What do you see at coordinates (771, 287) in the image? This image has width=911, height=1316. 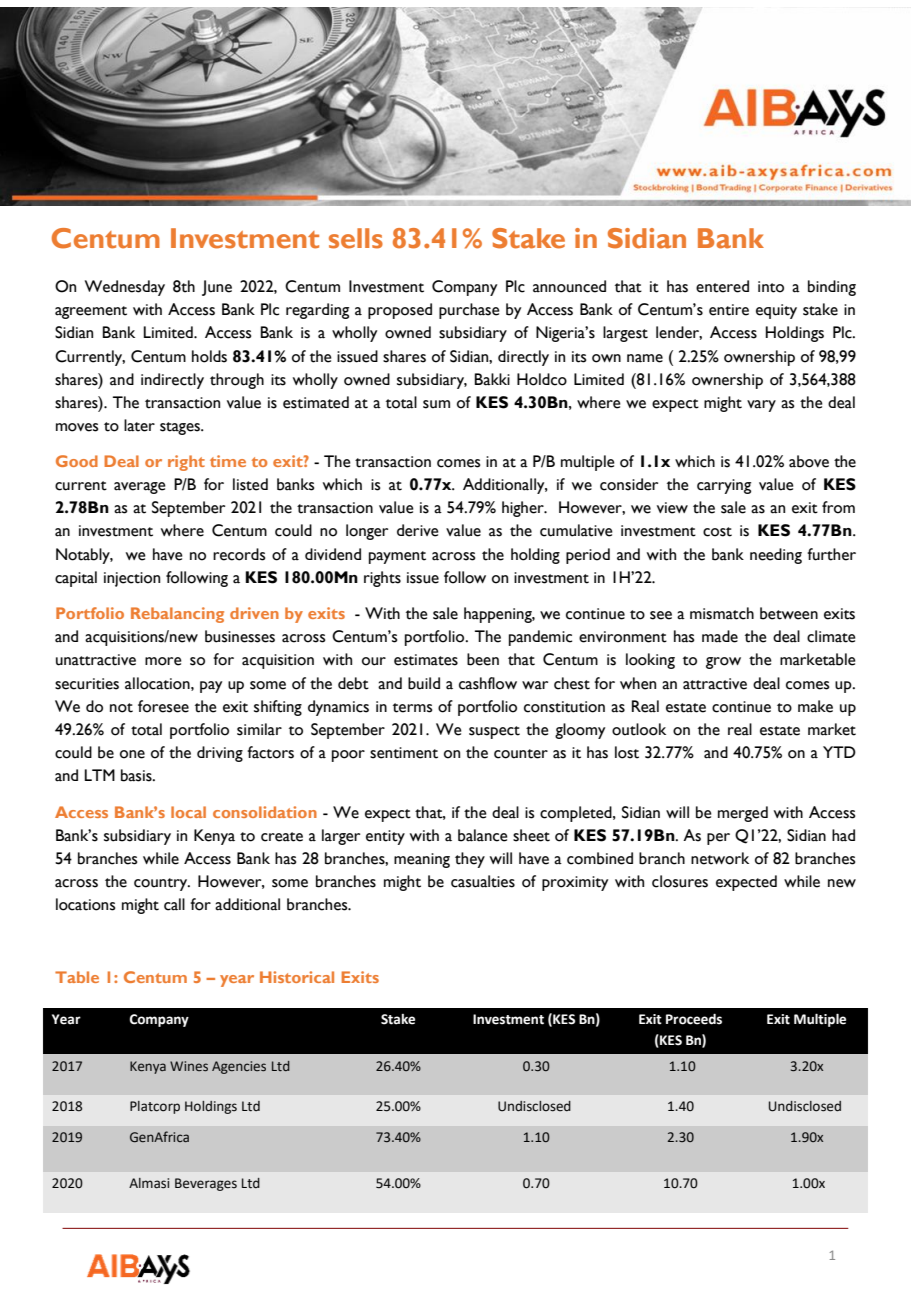 I see `into` at bounding box center [771, 287].
